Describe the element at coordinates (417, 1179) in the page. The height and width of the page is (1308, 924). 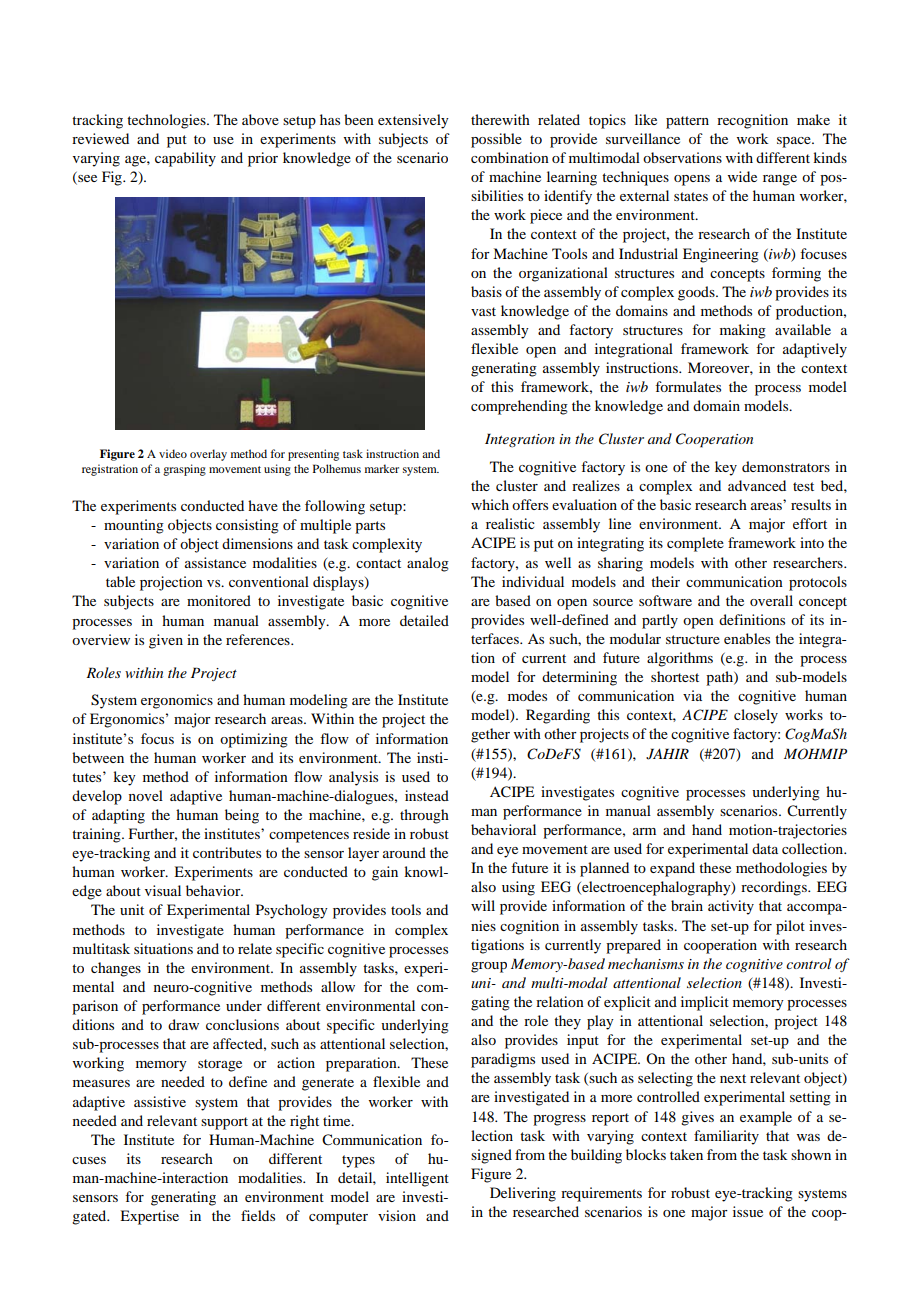
I see `intelligent` at that location.
